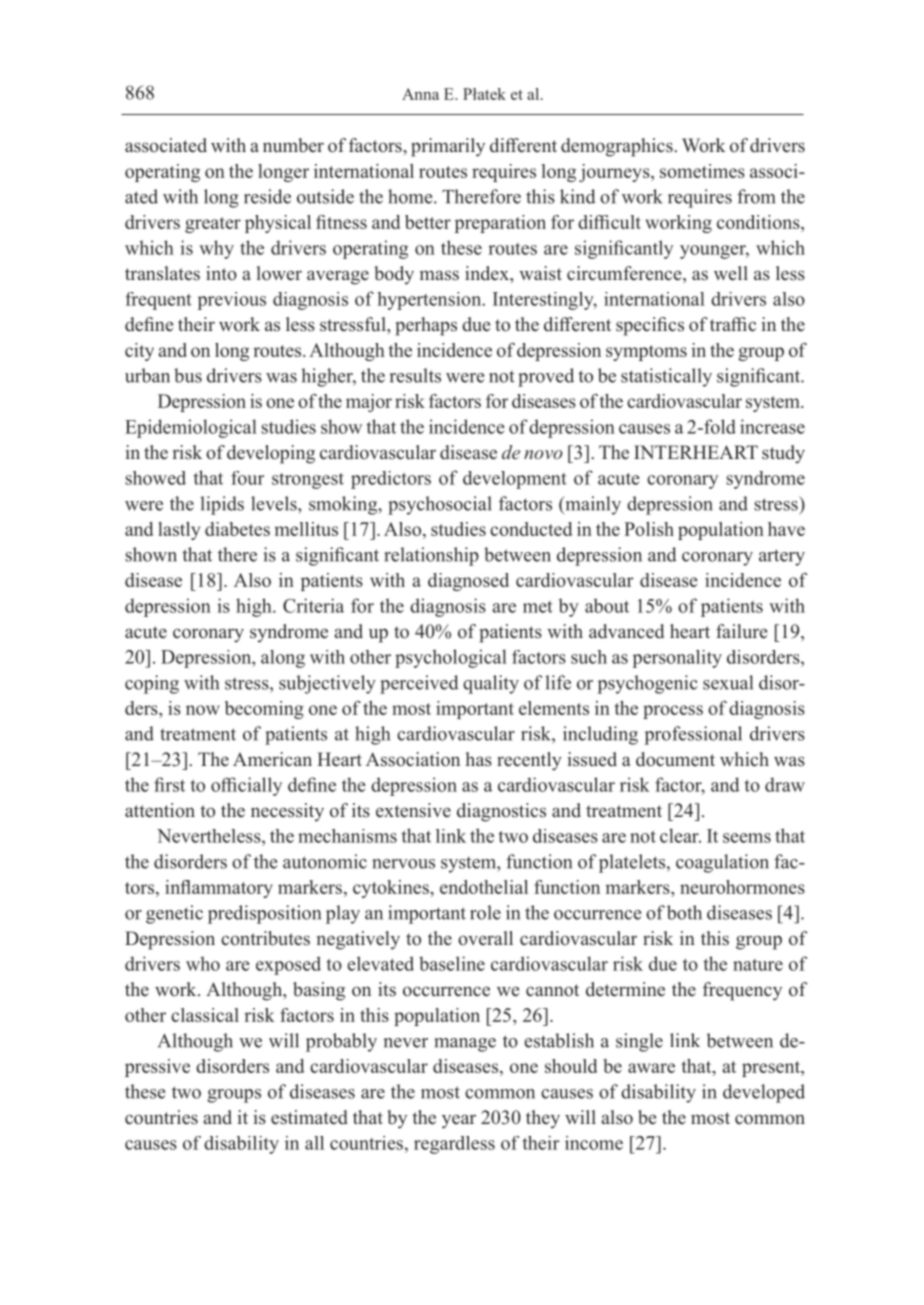 The image size is (924, 1305). What do you see at coordinates (468, 582) in the page?
I see `diagnosed` at bounding box center [468, 582].
